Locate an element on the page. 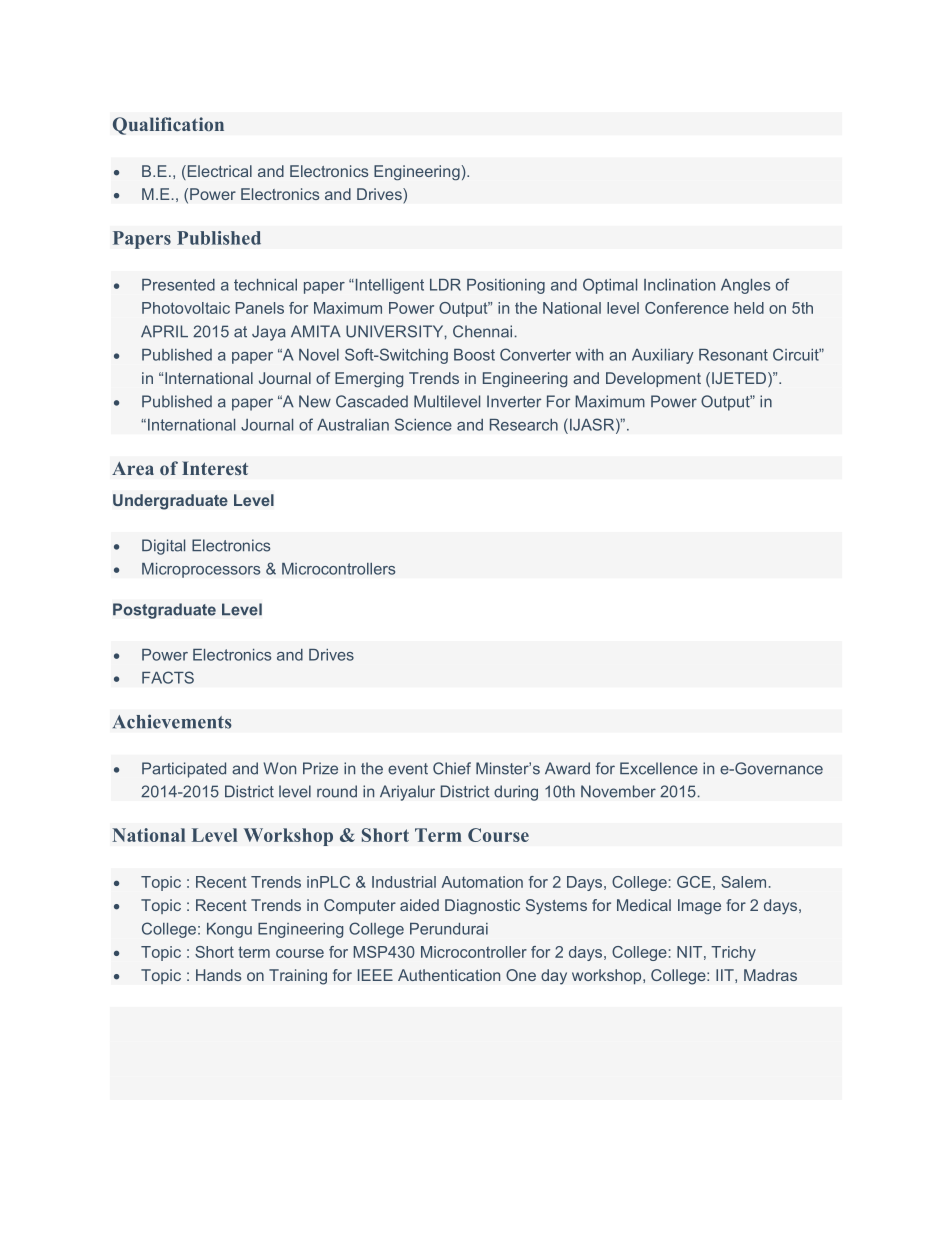  Inclination is located at coordinates (679, 285).
